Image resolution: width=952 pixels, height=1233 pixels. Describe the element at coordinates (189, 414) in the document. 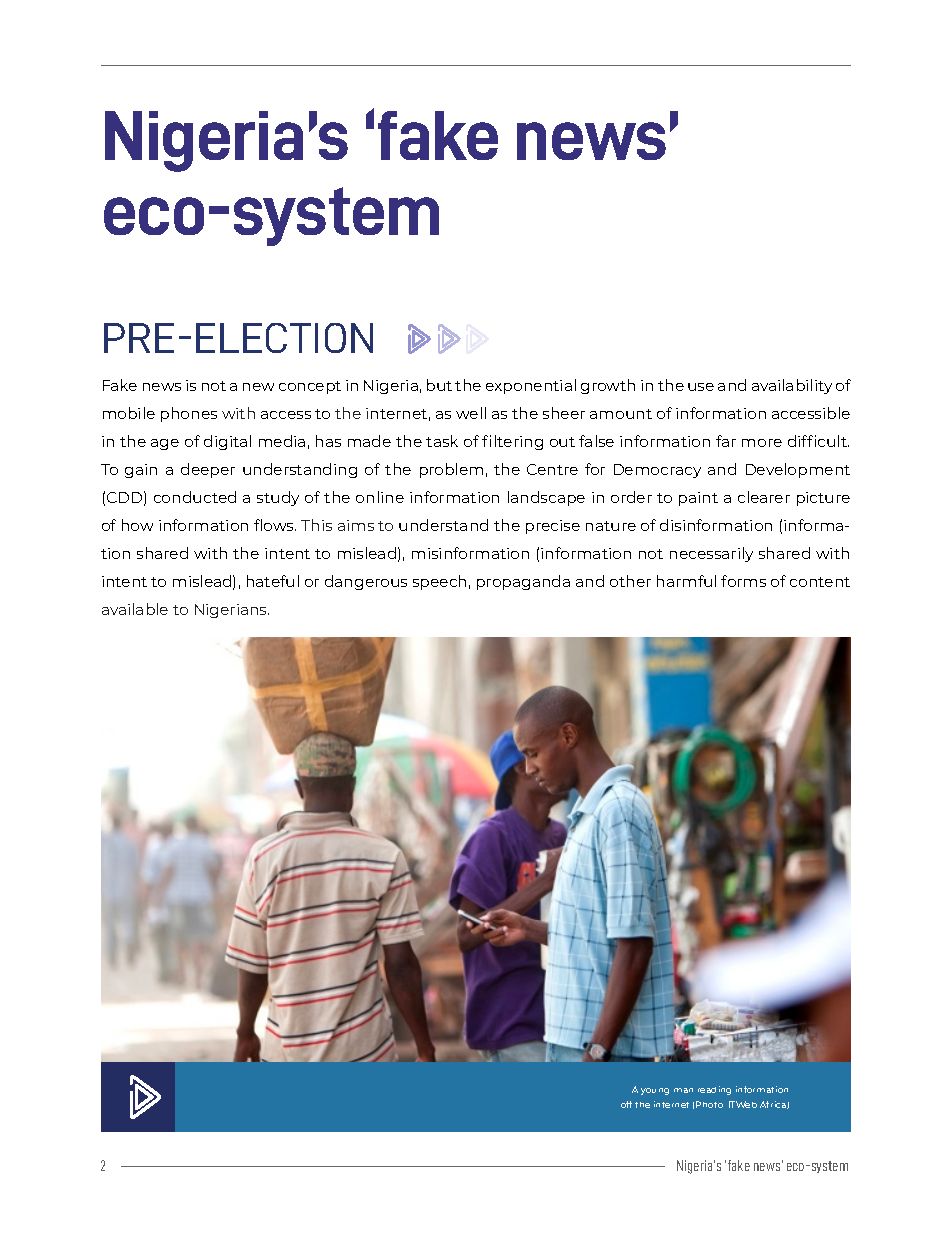

I see `phones` at that location.
